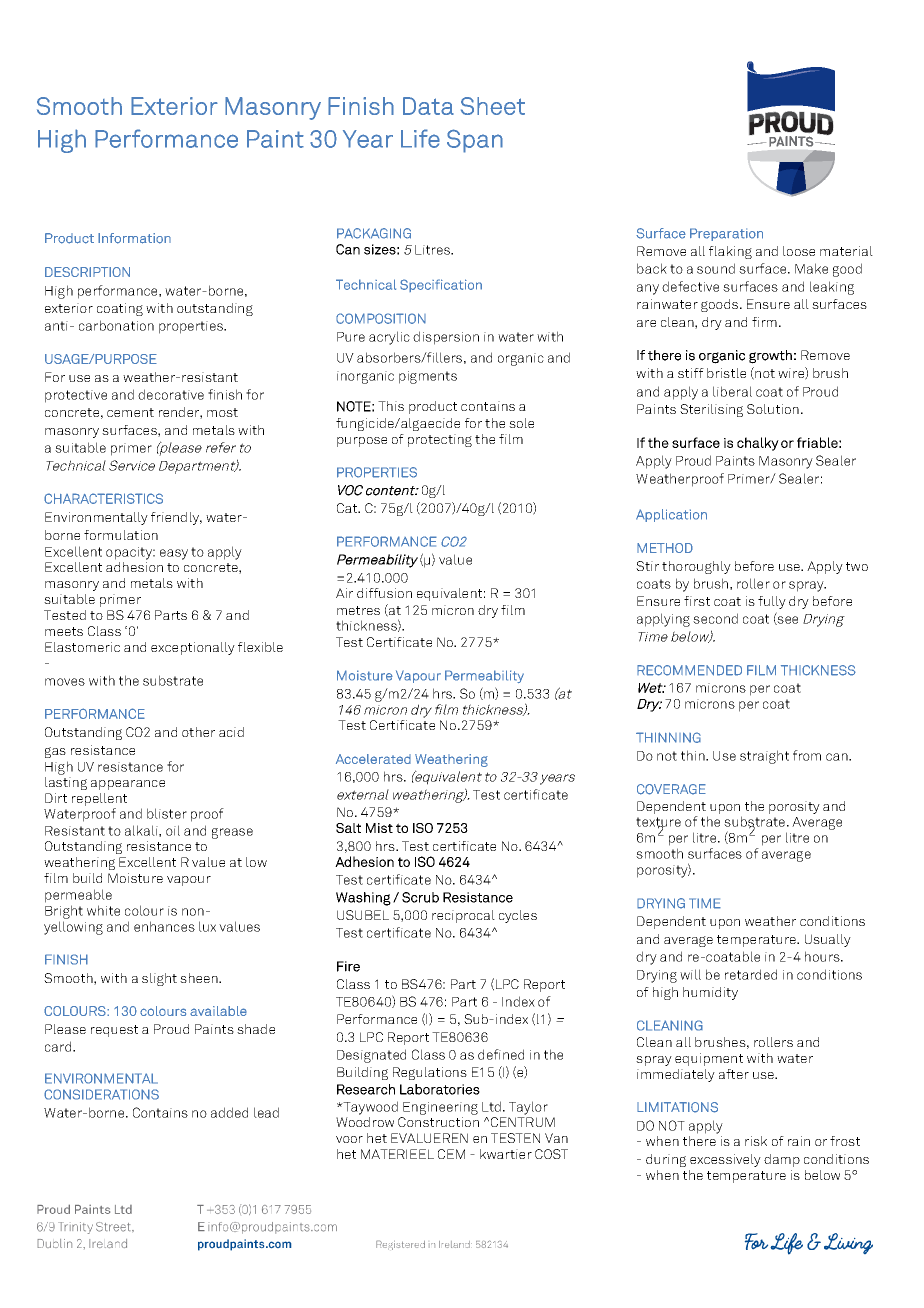 The width and height of the image is (924, 1308). Describe the element at coordinates (440, 440) in the image. I see `protecting` at that location.
